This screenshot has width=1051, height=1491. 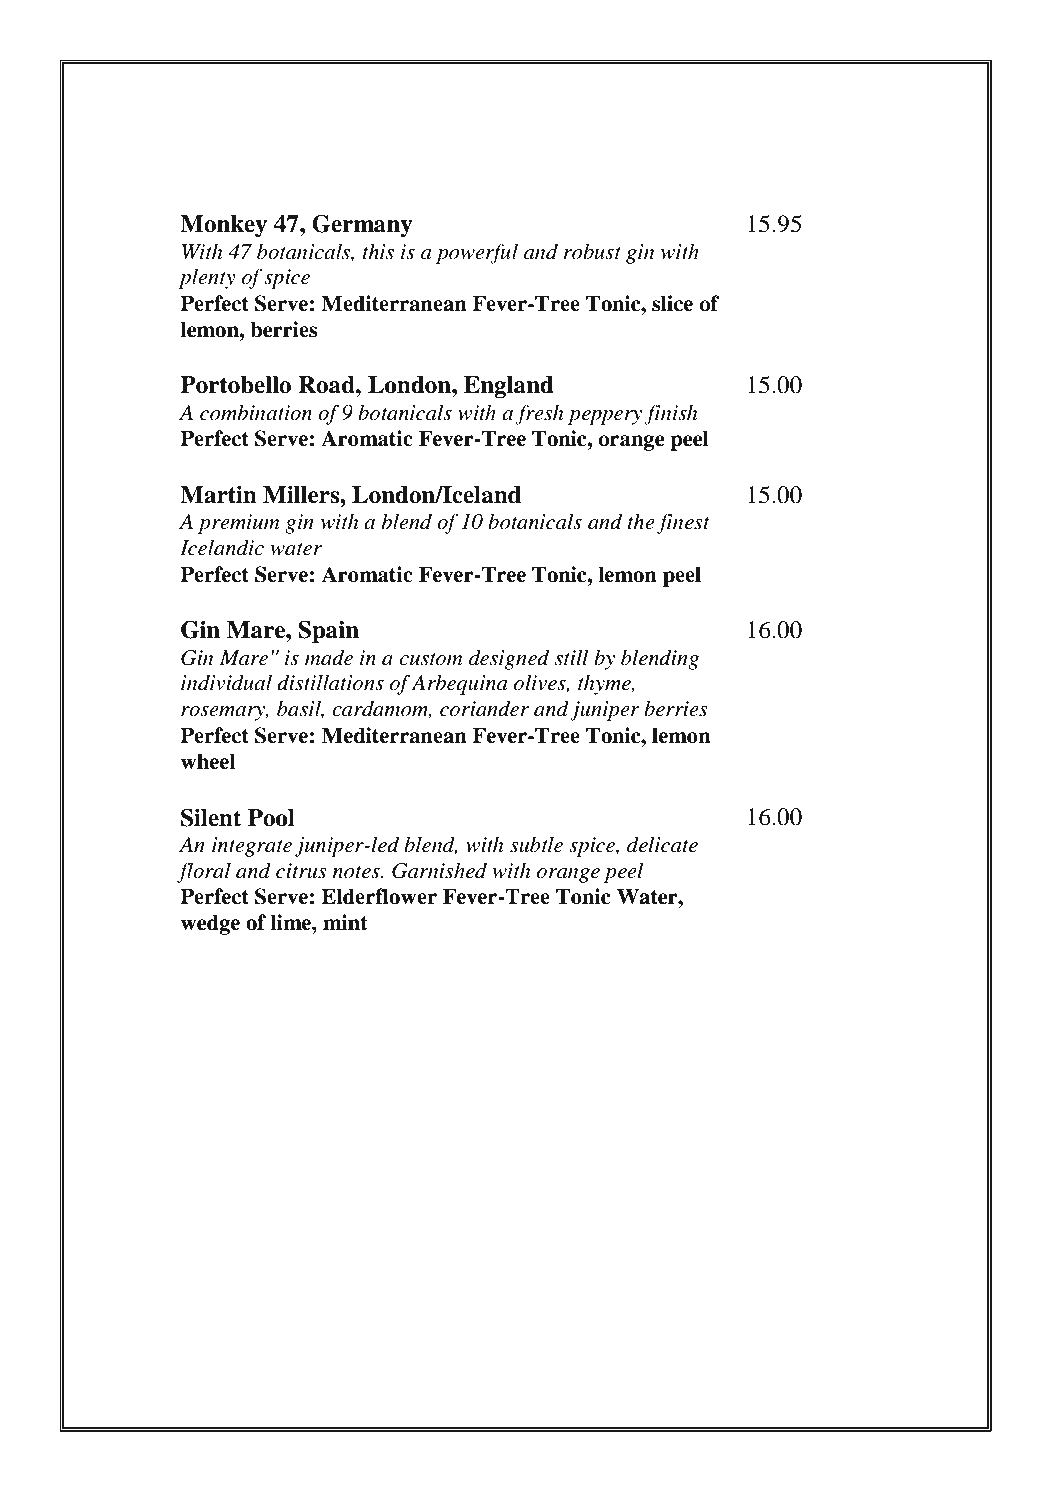 What do you see at coordinates (509, 659) in the screenshot?
I see `designed` at bounding box center [509, 659].
